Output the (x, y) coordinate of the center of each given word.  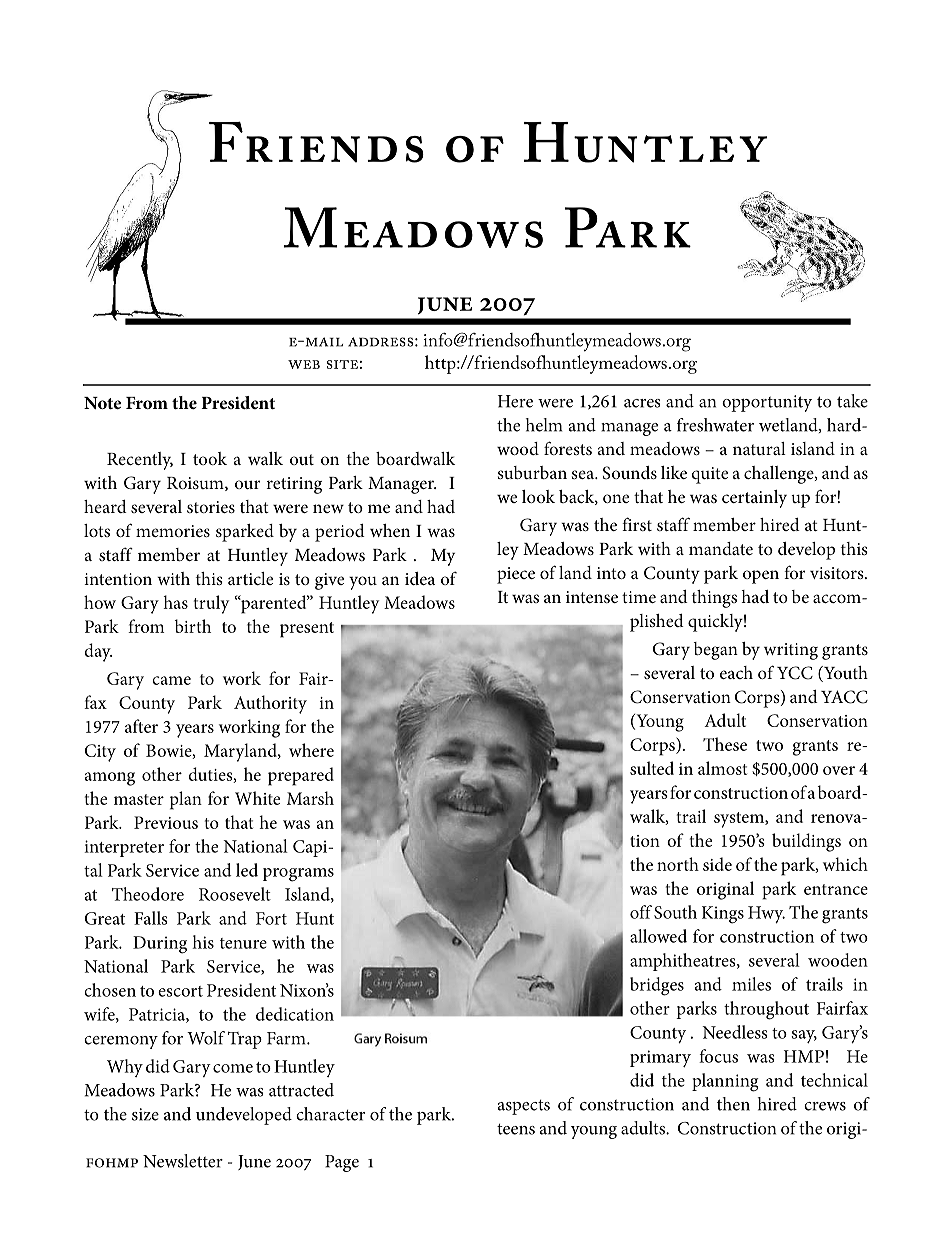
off (641, 912)
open (761, 577)
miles (751, 984)
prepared (301, 776)
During (160, 945)
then (733, 1104)
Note (102, 403)
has (175, 602)
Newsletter (183, 1161)
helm (544, 425)
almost (722, 768)
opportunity (767, 403)
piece (516, 575)
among (110, 779)
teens (516, 1129)
